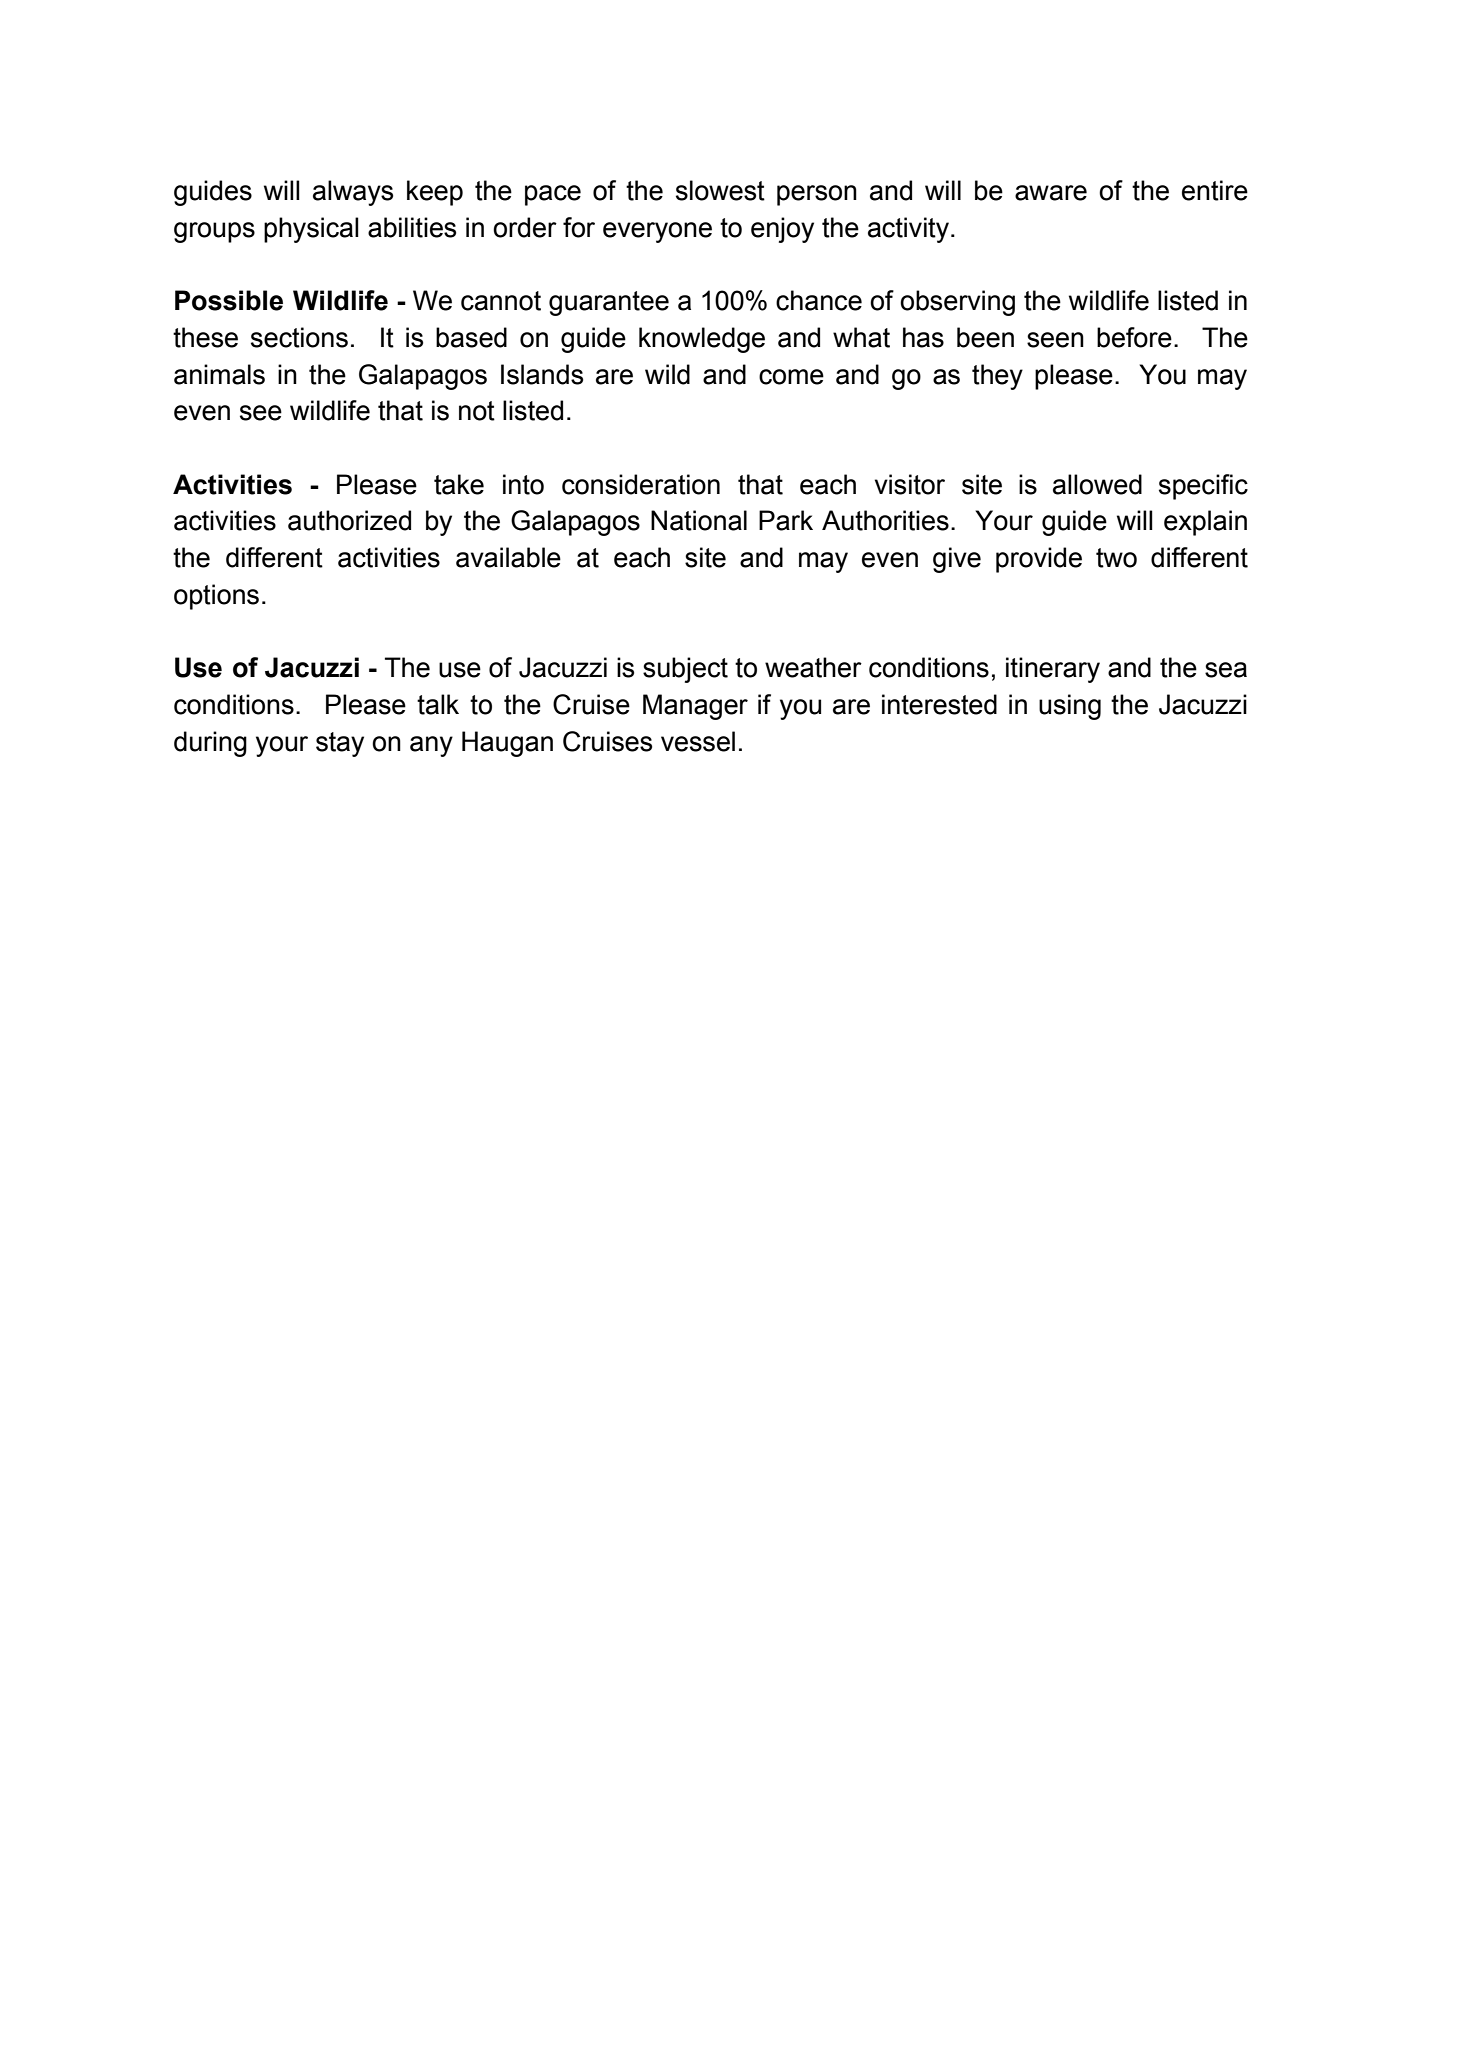 This image has width=1457, height=2061. Describe the element at coordinates (1116, 558) in the image. I see `two` at that location.
